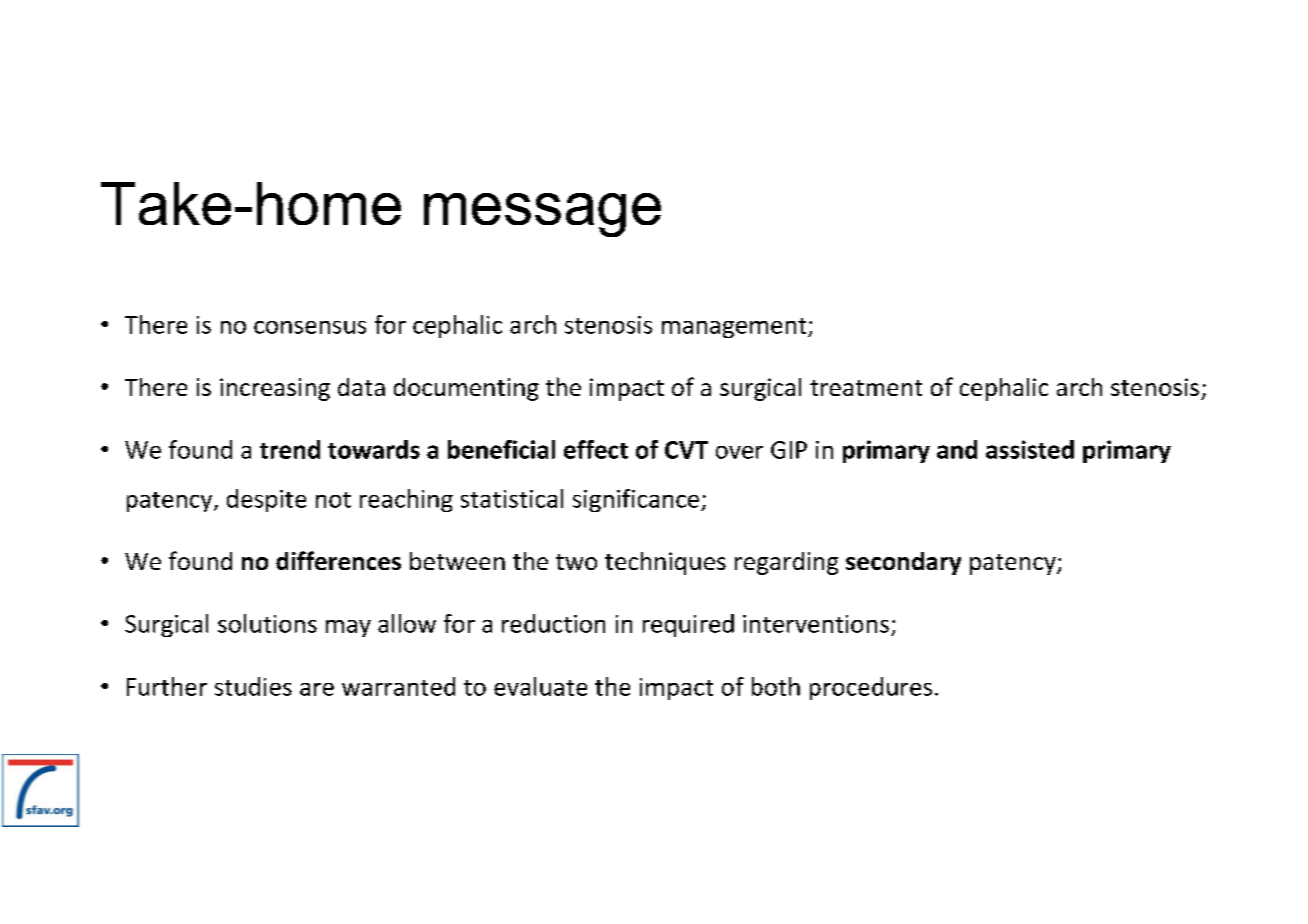 The image size is (1308, 924). Describe the element at coordinates (290, 449) in the screenshot. I see `trend` at that location.
